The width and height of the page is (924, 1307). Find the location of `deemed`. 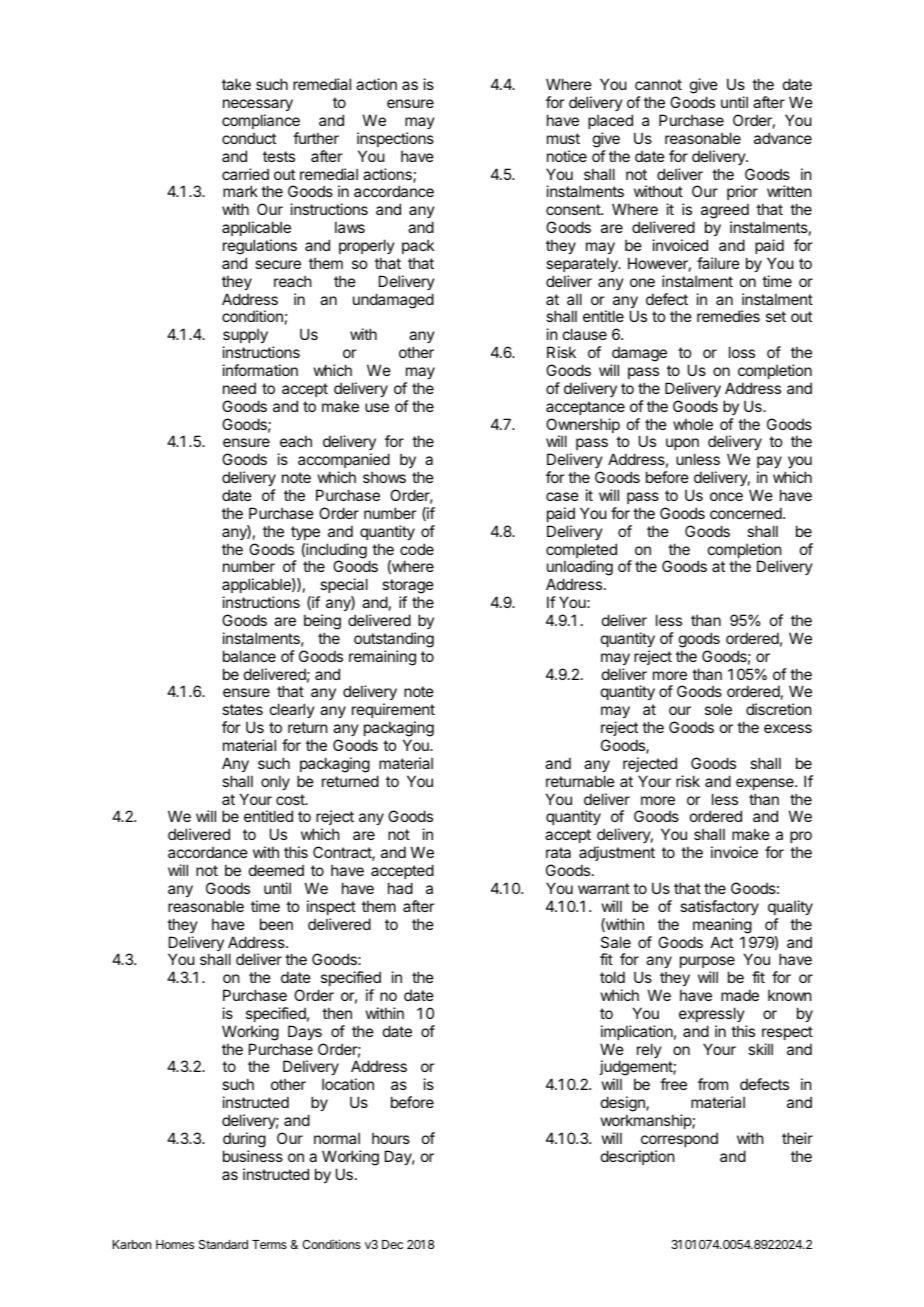

deemed is located at coordinates (276, 870).
